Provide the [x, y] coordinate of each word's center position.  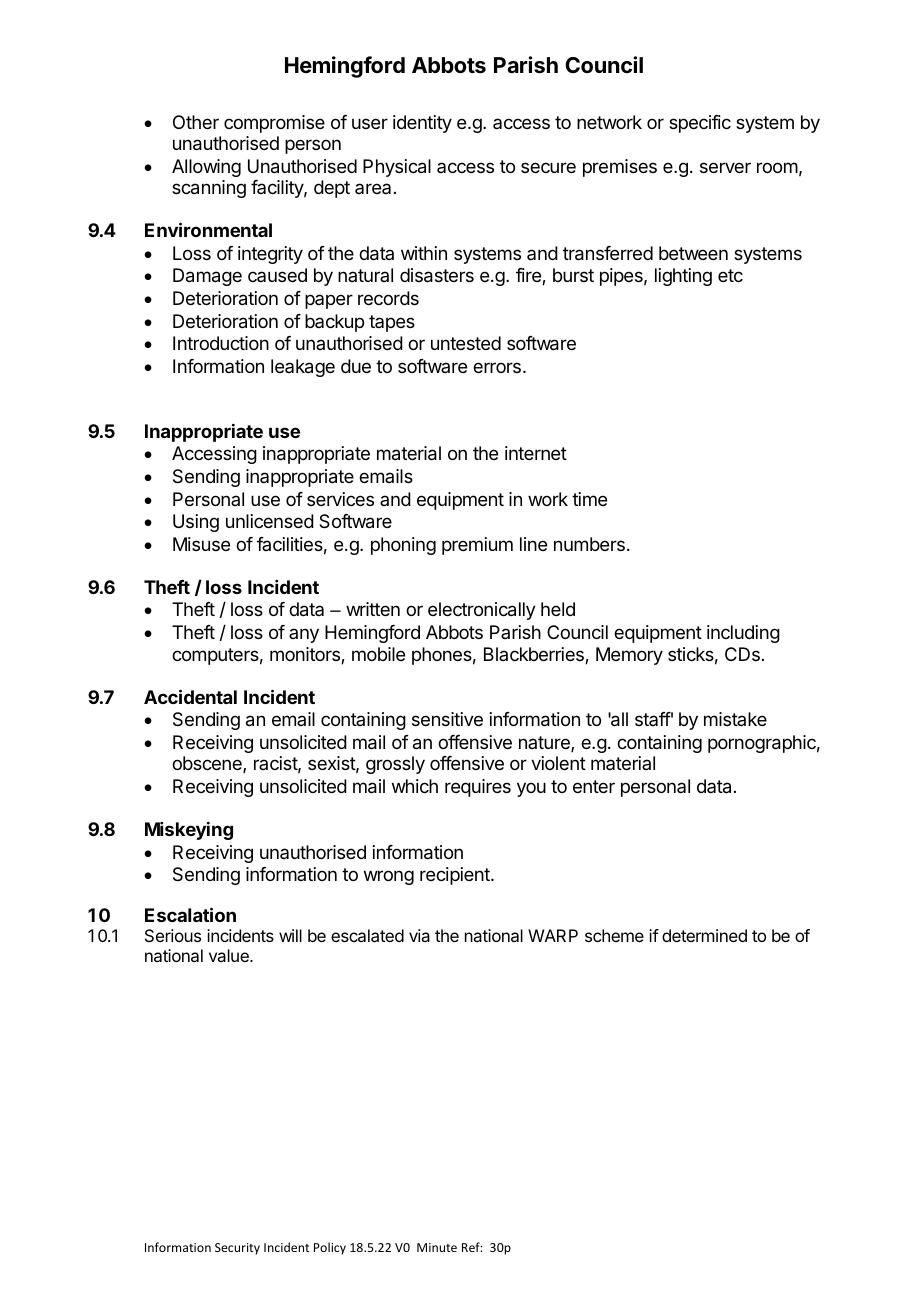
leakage [303, 368]
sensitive [447, 719]
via [419, 935]
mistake [735, 719]
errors [497, 367]
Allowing [206, 168]
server [725, 167]
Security [237, 1249]
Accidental [190, 696]
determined [704, 935]
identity [422, 124]
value [230, 955]
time [589, 499]
